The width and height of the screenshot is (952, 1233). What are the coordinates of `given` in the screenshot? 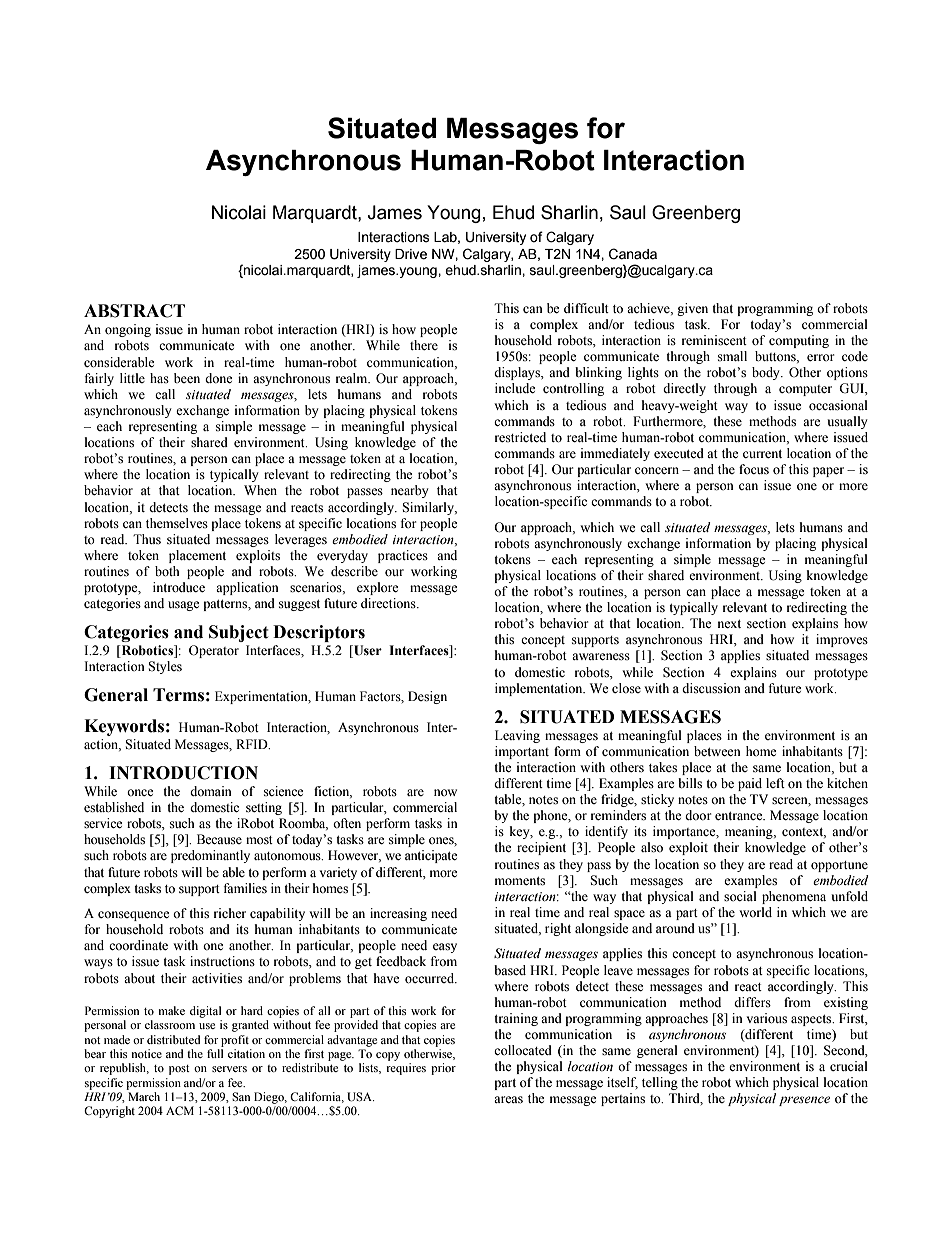 It's located at (692, 309).
